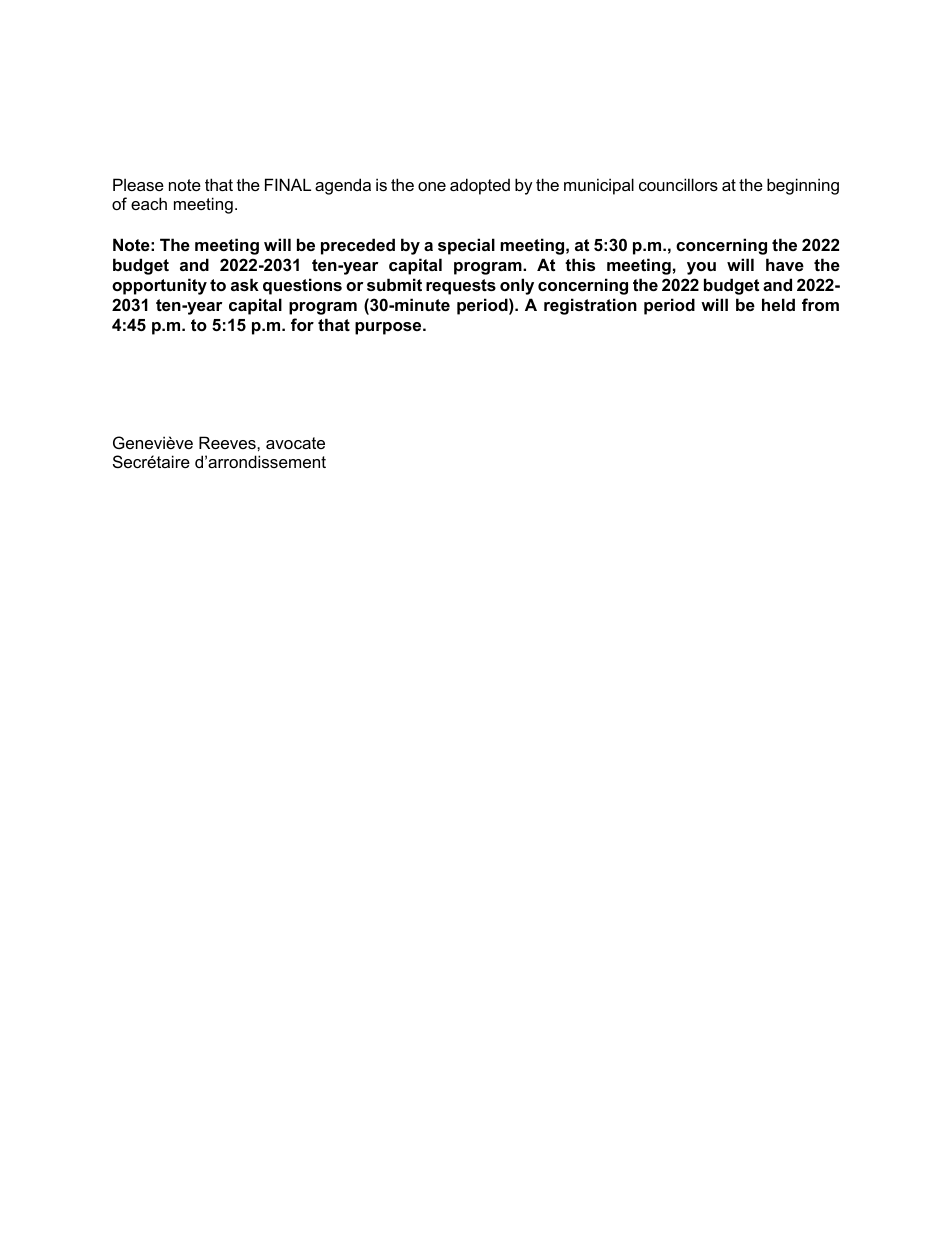 Image resolution: width=952 pixels, height=1233 pixels. What do you see at coordinates (701, 268) in the screenshot?
I see `you` at bounding box center [701, 268].
